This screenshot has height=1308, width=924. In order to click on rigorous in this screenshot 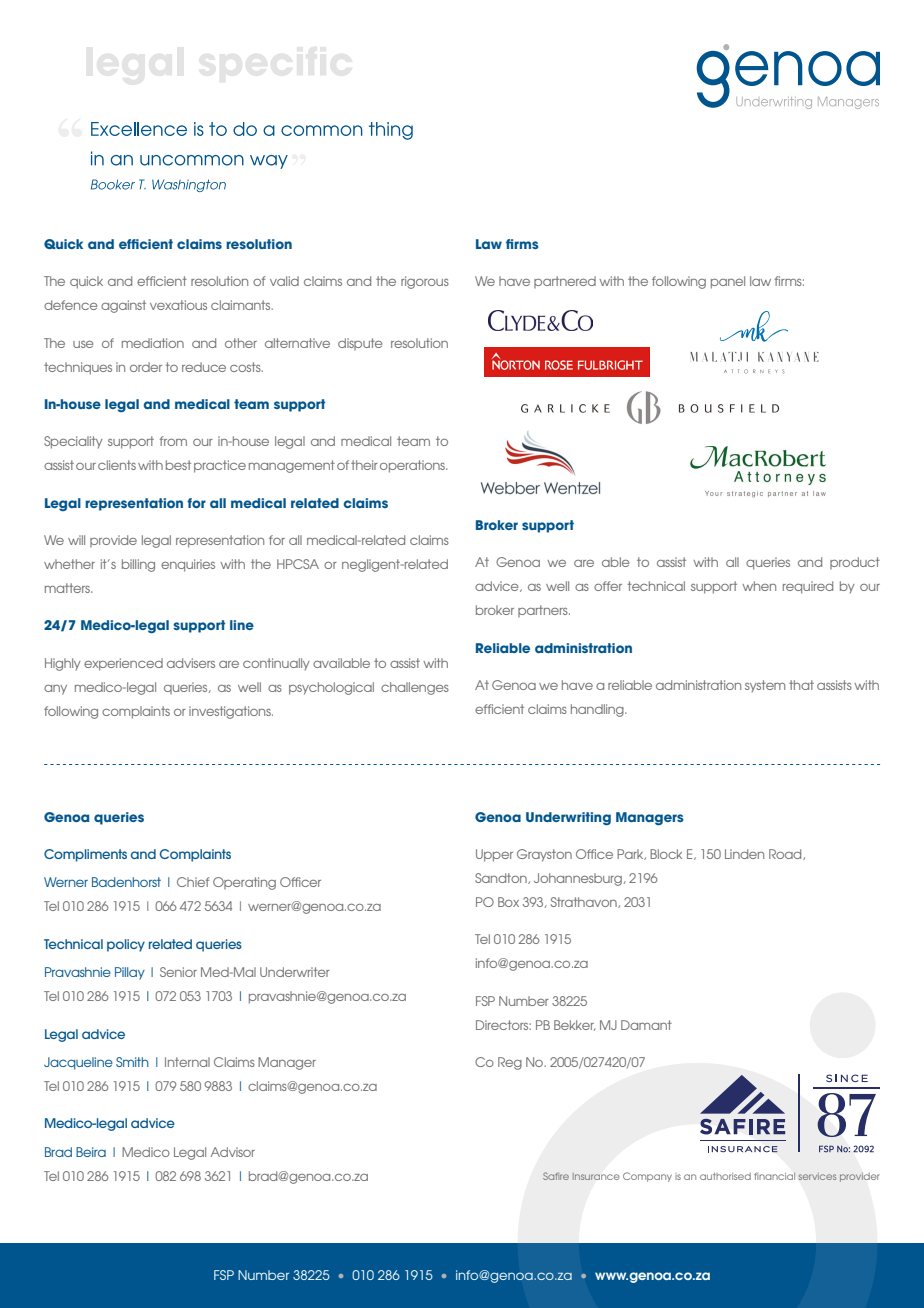, I will do `click(425, 282)`.
